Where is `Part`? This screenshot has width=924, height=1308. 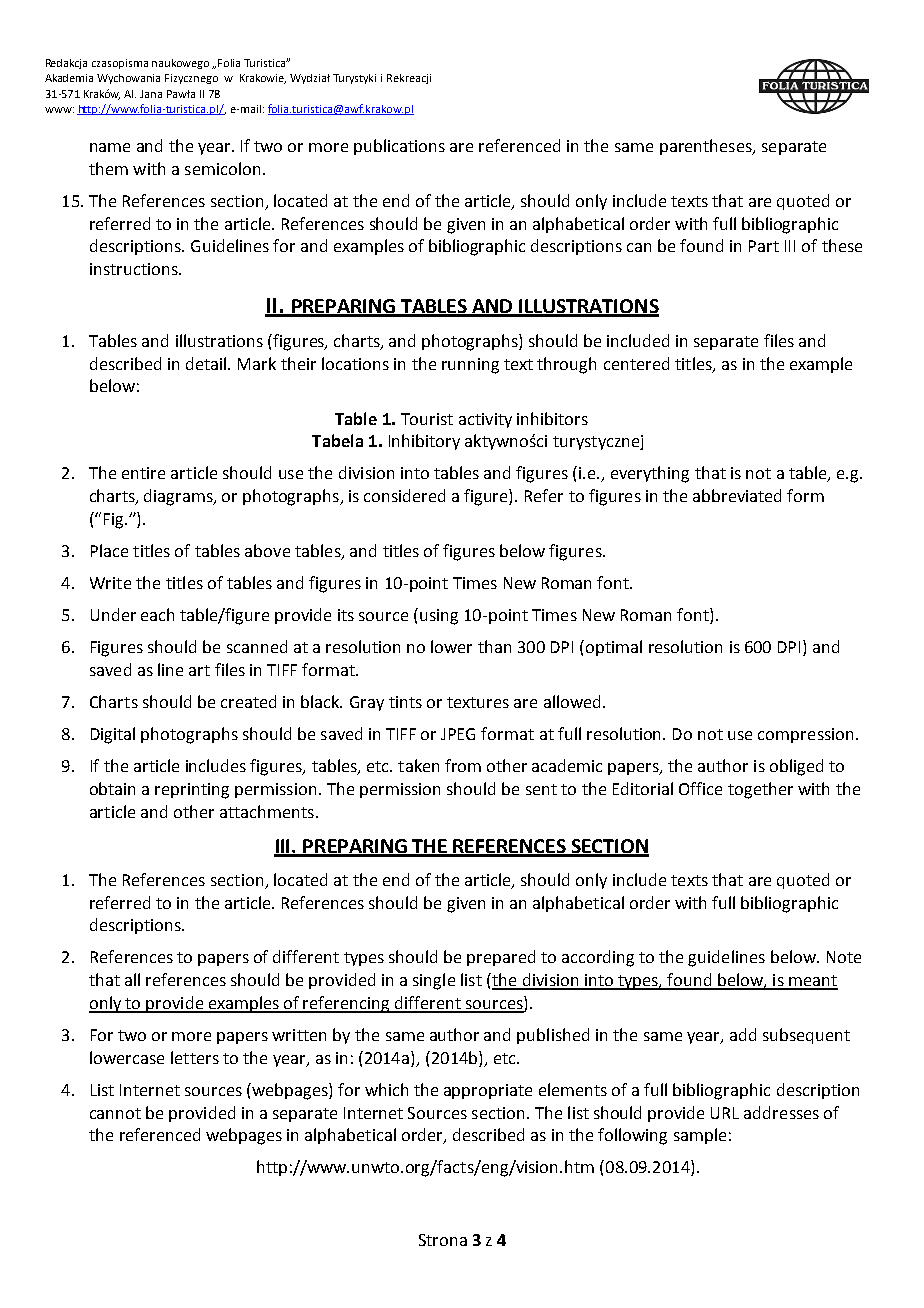 Part is located at coordinates (764, 246).
